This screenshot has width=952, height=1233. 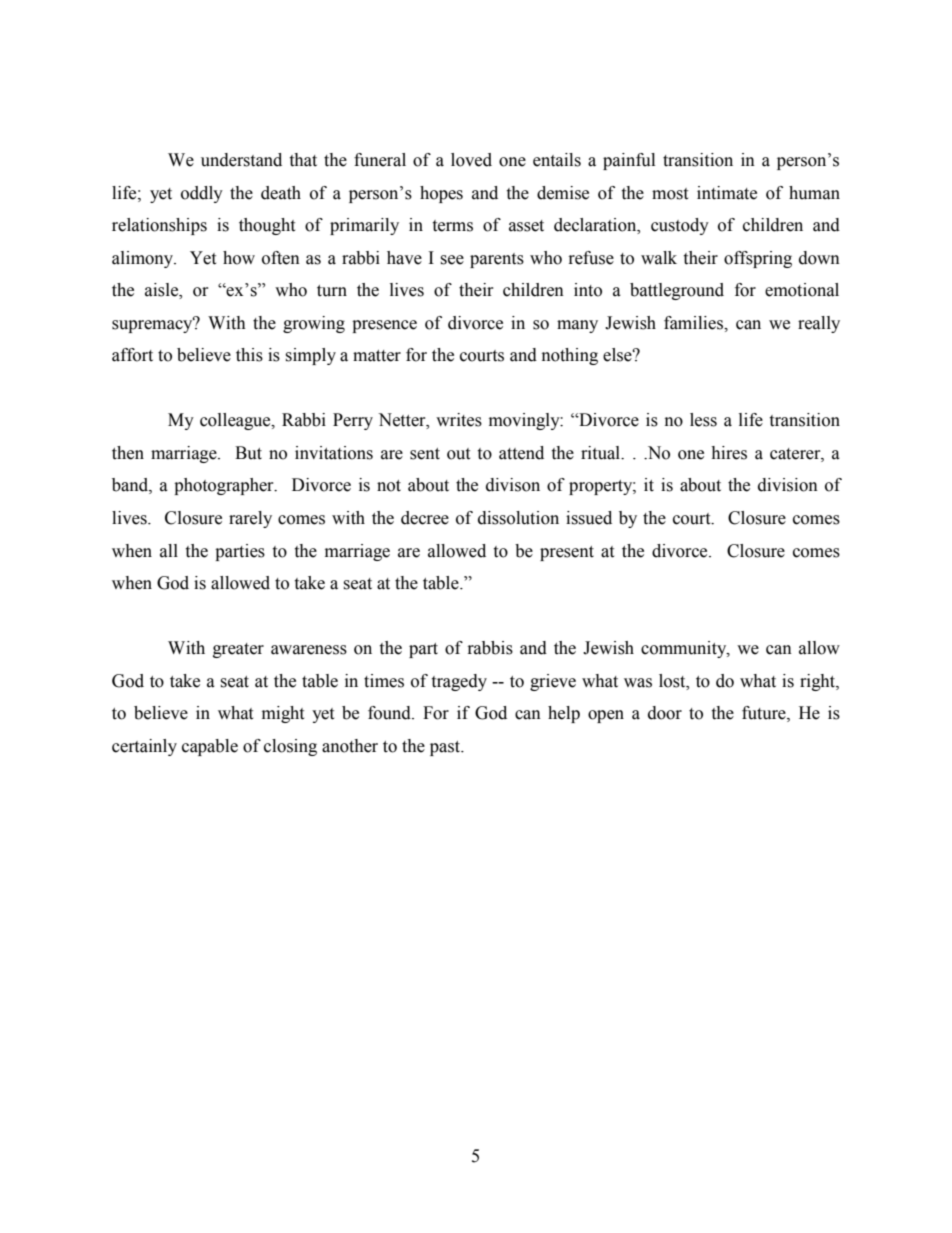 I want to click on oddly, so click(x=202, y=194).
